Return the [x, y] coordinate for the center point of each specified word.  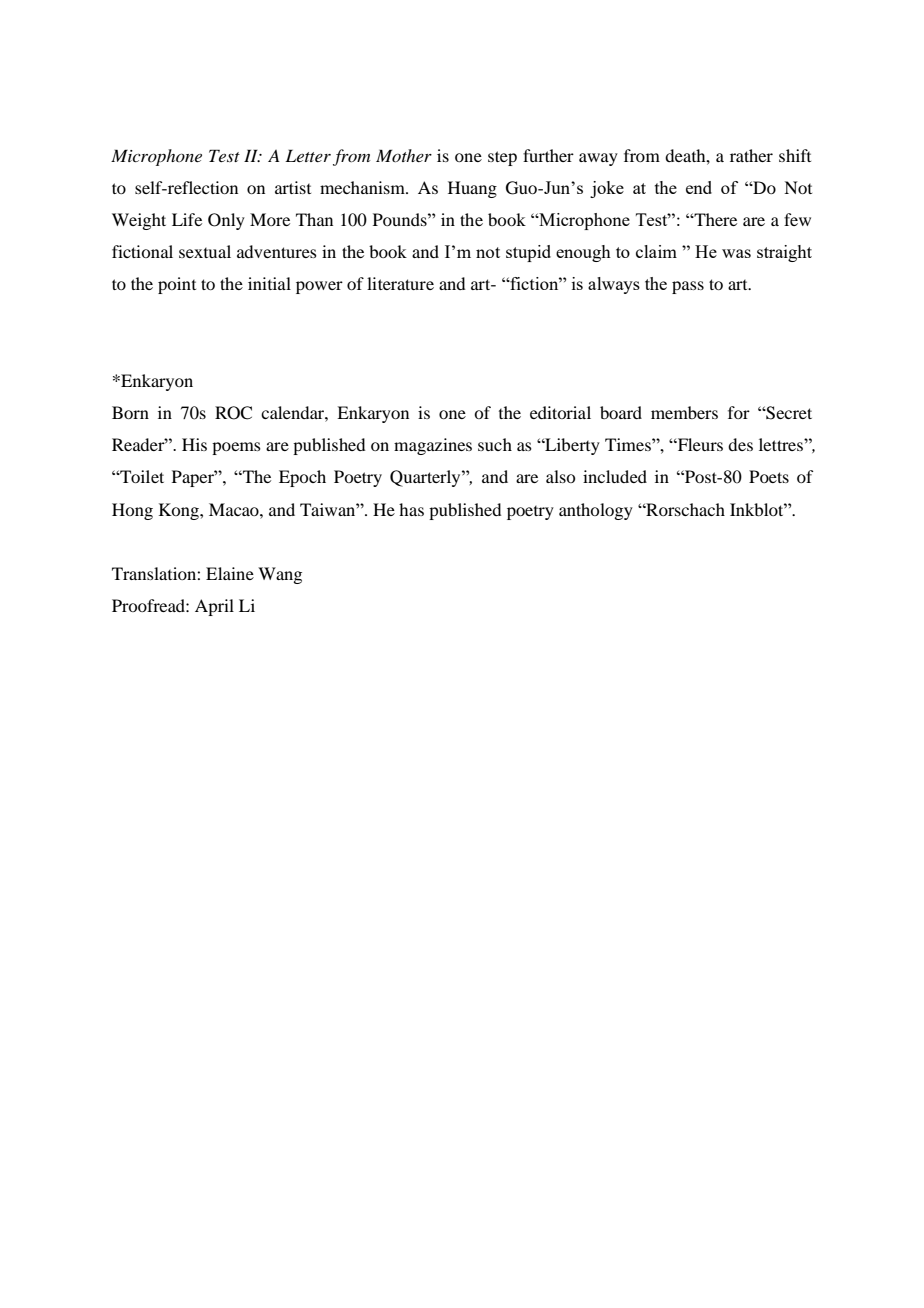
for [739, 412]
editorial [560, 412]
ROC [233, 413]
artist [293, 187]
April [214, 607]
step [502, 158]
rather [751, 155]
